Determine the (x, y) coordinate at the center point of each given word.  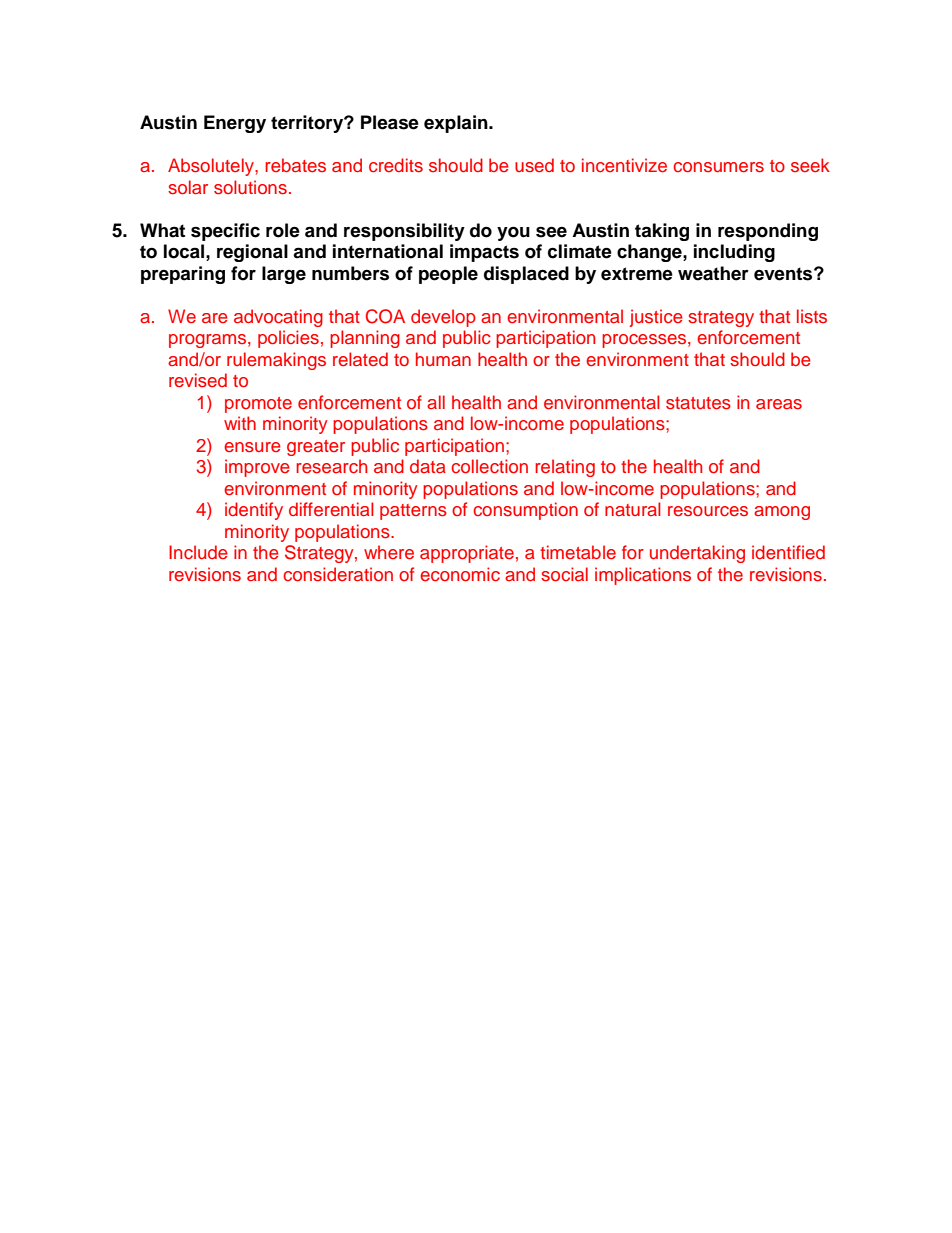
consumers (718, 167)
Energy (235, 124)
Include (198, 552)
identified (788, 552)
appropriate (467, 554)
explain (457, 124)
